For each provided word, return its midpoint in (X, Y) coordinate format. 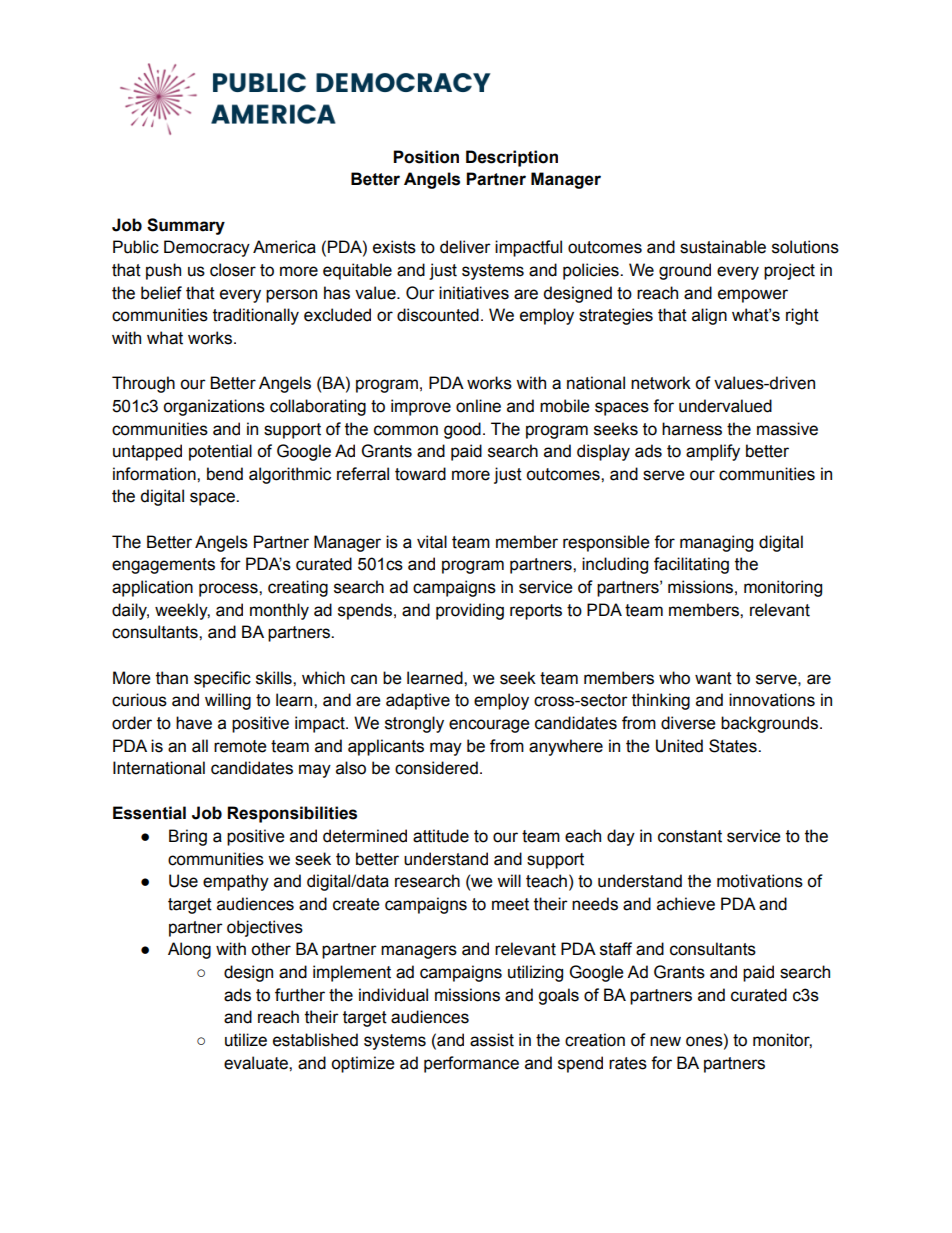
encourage (489, 726)
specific (222, 679)
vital (432, 542)
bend (225, 474)
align (709, 316)
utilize (246, 1040)
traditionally (256, 316)
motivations (760, 881)
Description (512, 158)
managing (716, 543)
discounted (438, 315)
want (713, 678)
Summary (186, 226)
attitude (441, 836)
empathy (236, 882)
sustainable (723, 247)
